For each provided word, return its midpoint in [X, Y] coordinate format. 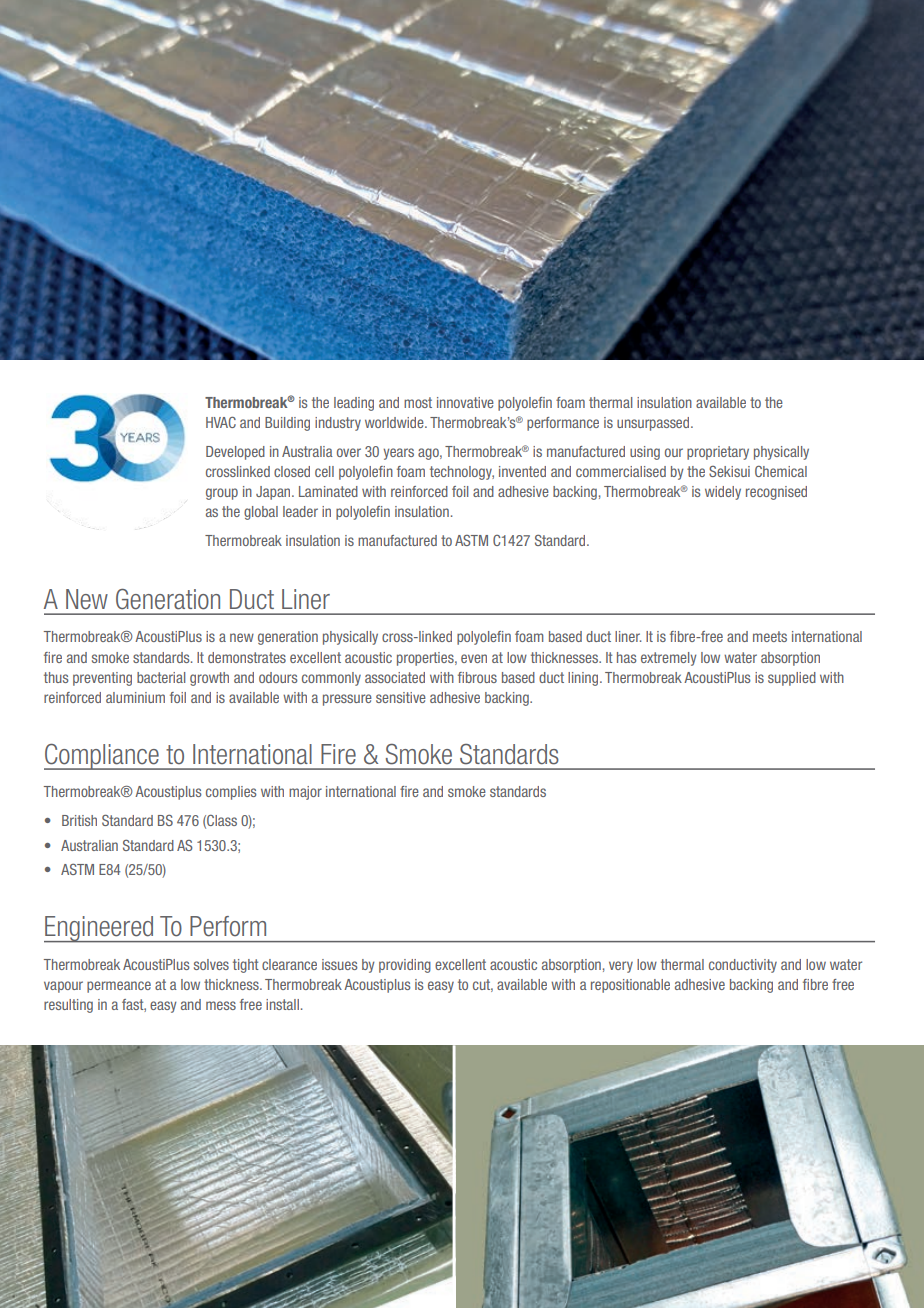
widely [723, 493]
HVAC [221, 422]
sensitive [401, 697]
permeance [119, 987]
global [261, 513]
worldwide [395, 422]
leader [300, 511]
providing [405, 966]
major [305, 793]
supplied [792, 679]
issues [340, 964]
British [79, 820]
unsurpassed [654, 424]
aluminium [135, 697]
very [621, 967]
